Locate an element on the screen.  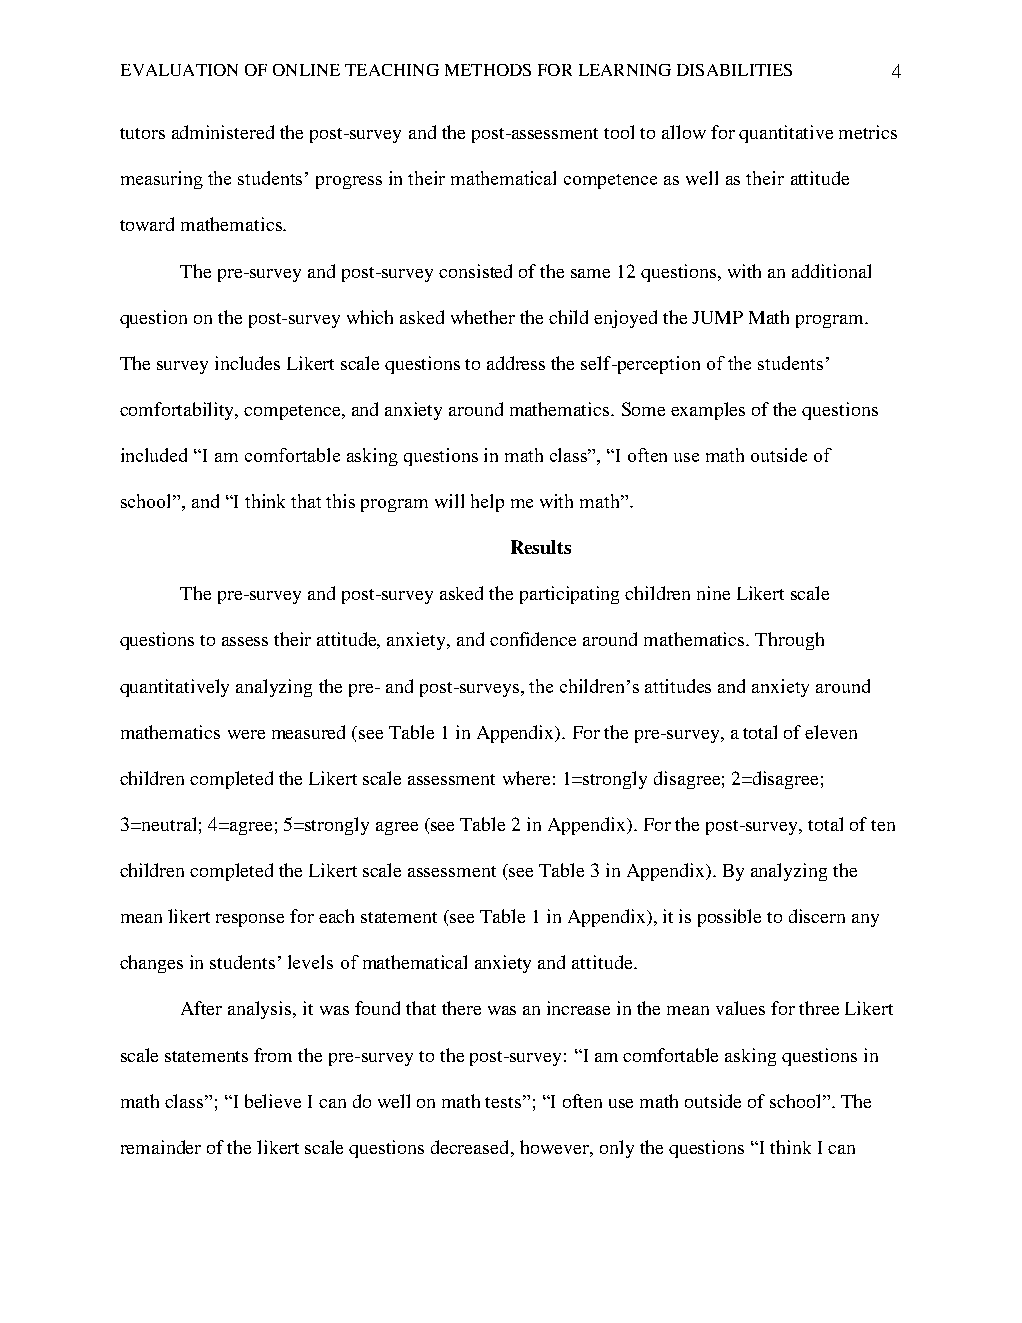
believe is located at coordinates (273, 1101).
